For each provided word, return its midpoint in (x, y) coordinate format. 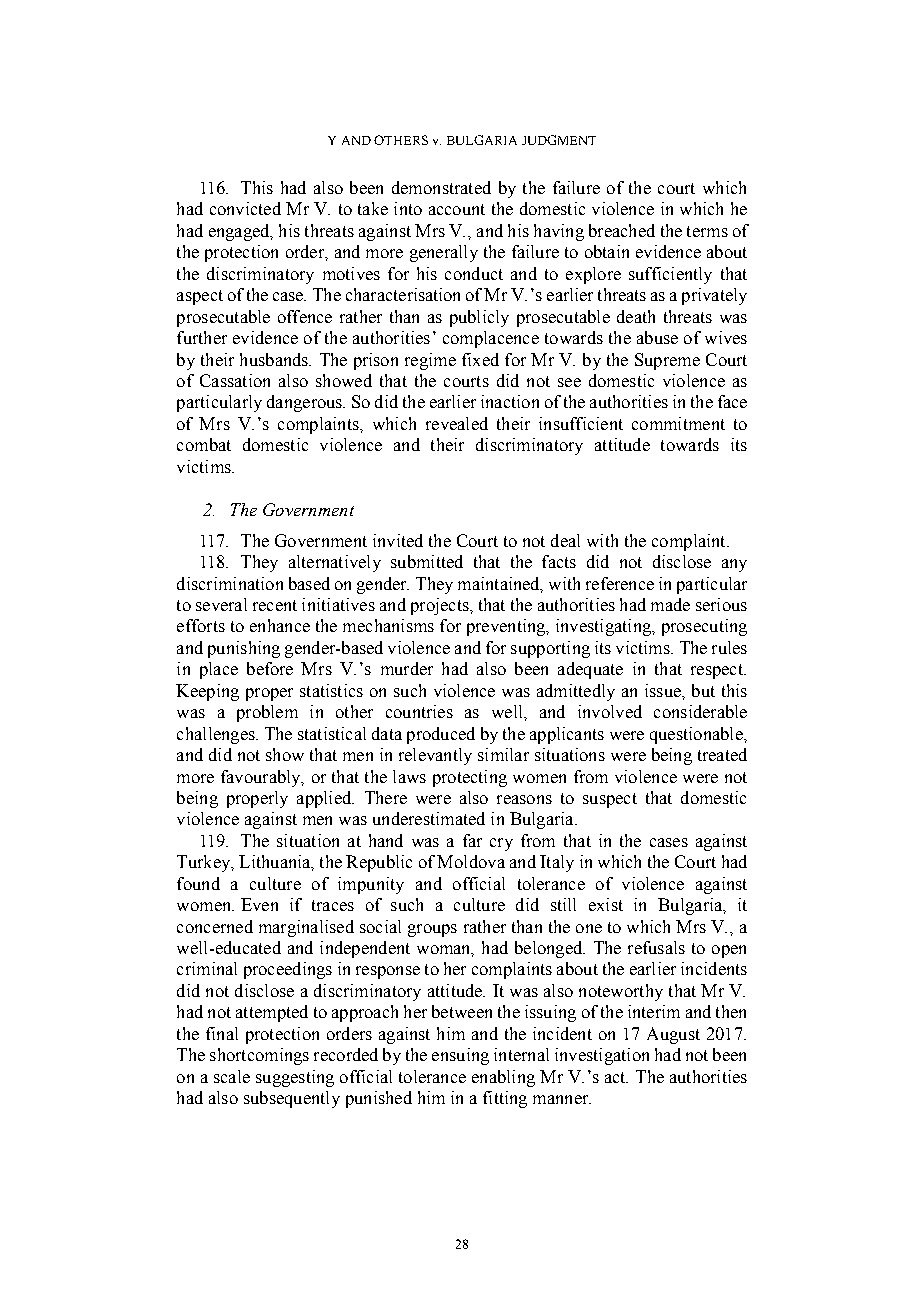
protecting (470, 778)
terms (707, 231)
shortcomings (259, 1056)
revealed (457, 423)
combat (204, 444)
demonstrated (441, 187)
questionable (697, 735)
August (673, 1035)
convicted (245, 208)
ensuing (460, 1056)
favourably (262, 778)
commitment (678, 423)
